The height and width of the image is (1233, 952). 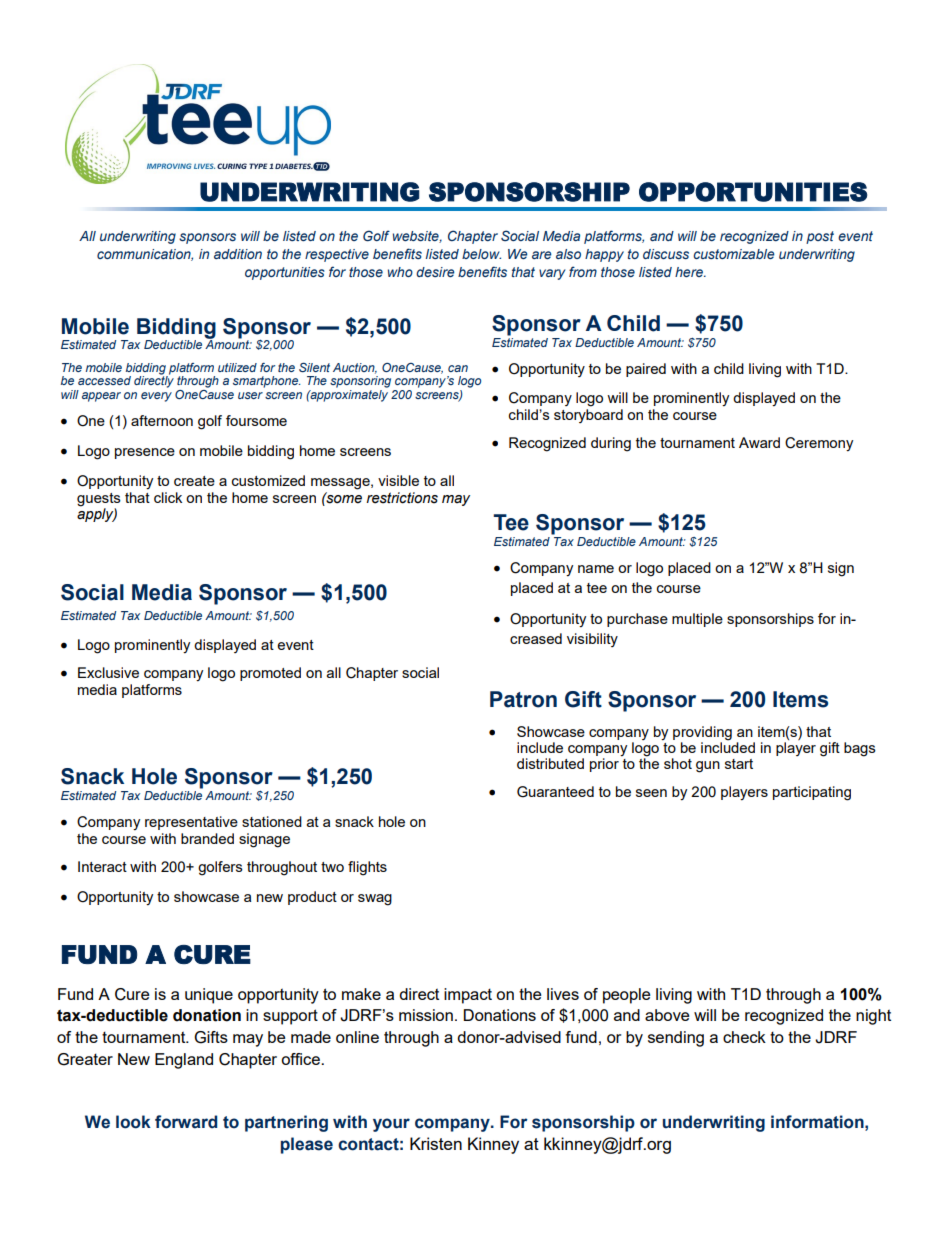 What do you see at coordinates (186, 1122) in the image?
I see `forward` at bounding box center [186, 1122].
